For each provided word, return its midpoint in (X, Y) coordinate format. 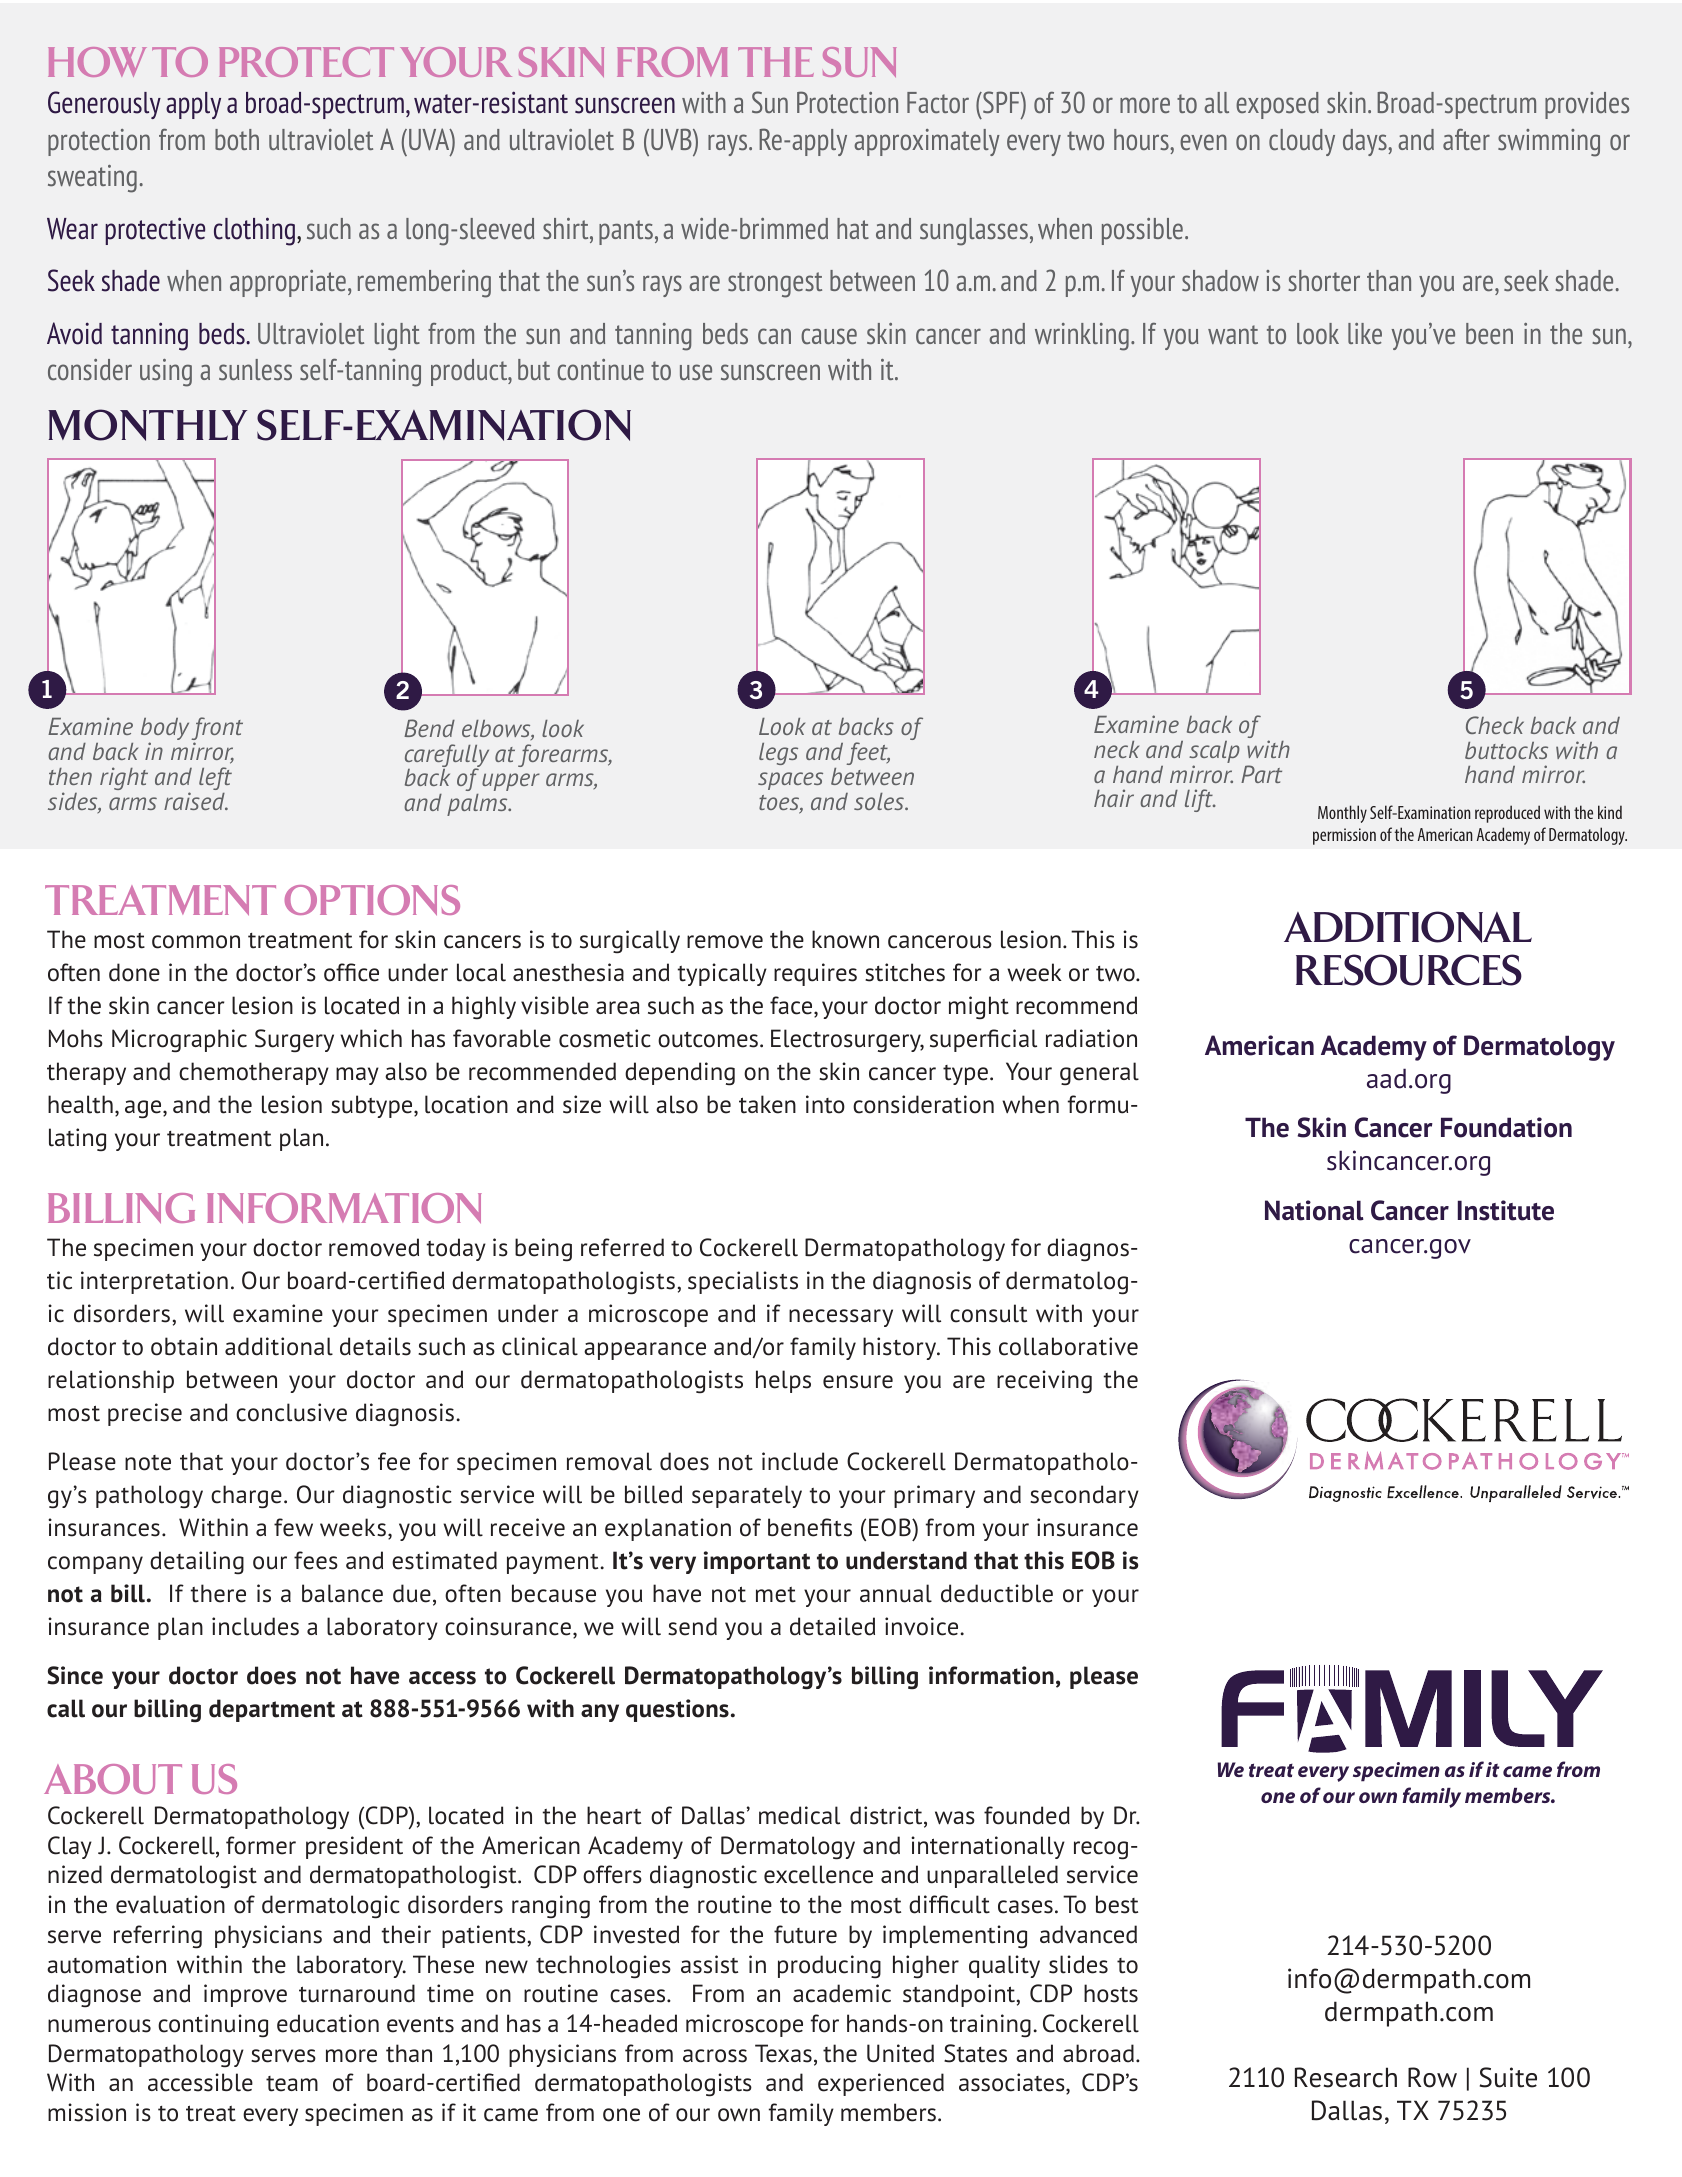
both (237, 139)
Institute (1506, 1210)
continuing (213, 2026)
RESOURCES (1409, 970)
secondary (1084, 1496)
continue (600, 369)
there (218, 1593)
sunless (255, 370)
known (845, 939)
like (1365, 333)
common (196, 942)
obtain (184, 1346)
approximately (927, 142)
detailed (832, 1626)
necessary (841, 1318)
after (1466, 139)
